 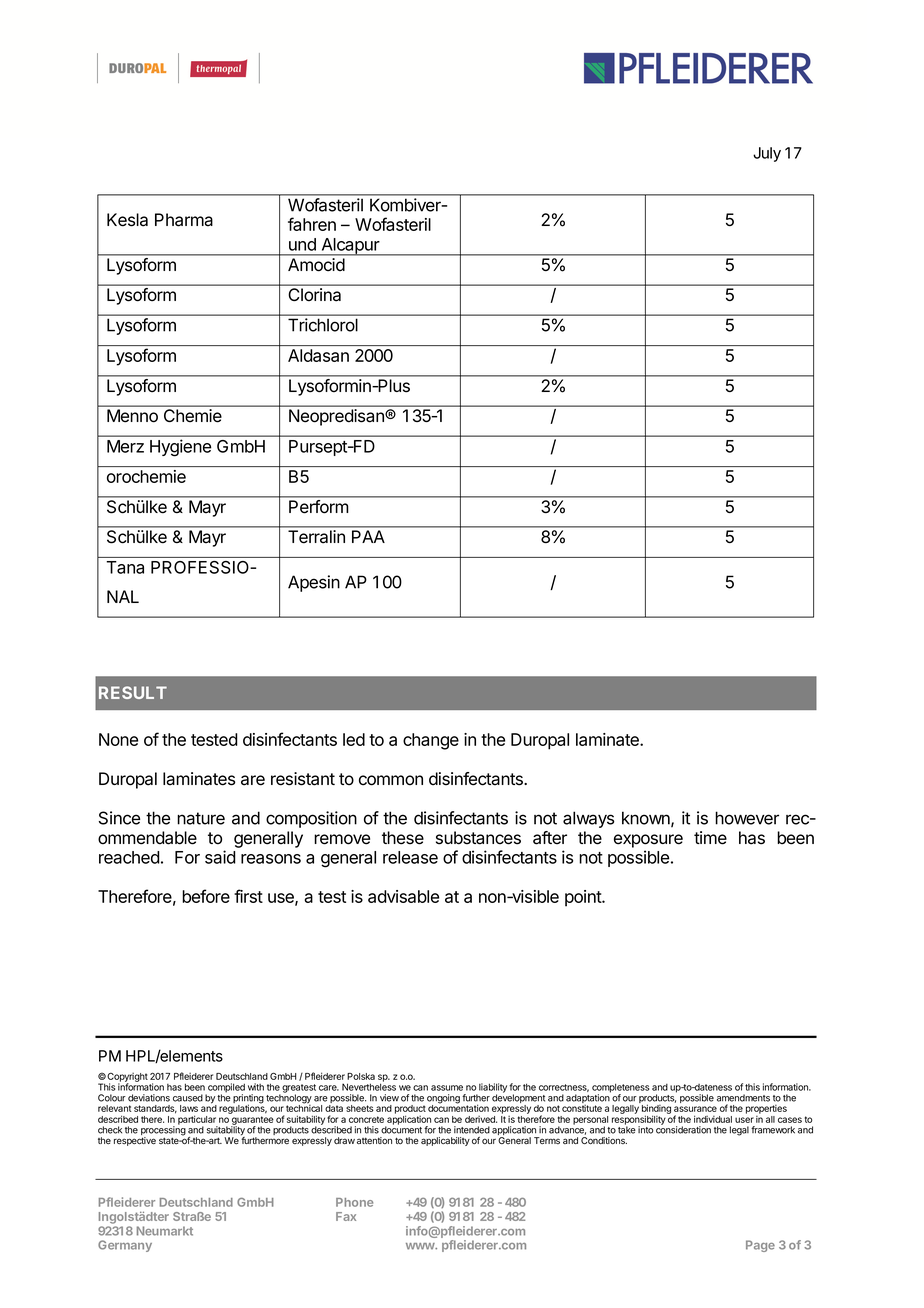 I want to click on before, so click(x=206, y=896).
